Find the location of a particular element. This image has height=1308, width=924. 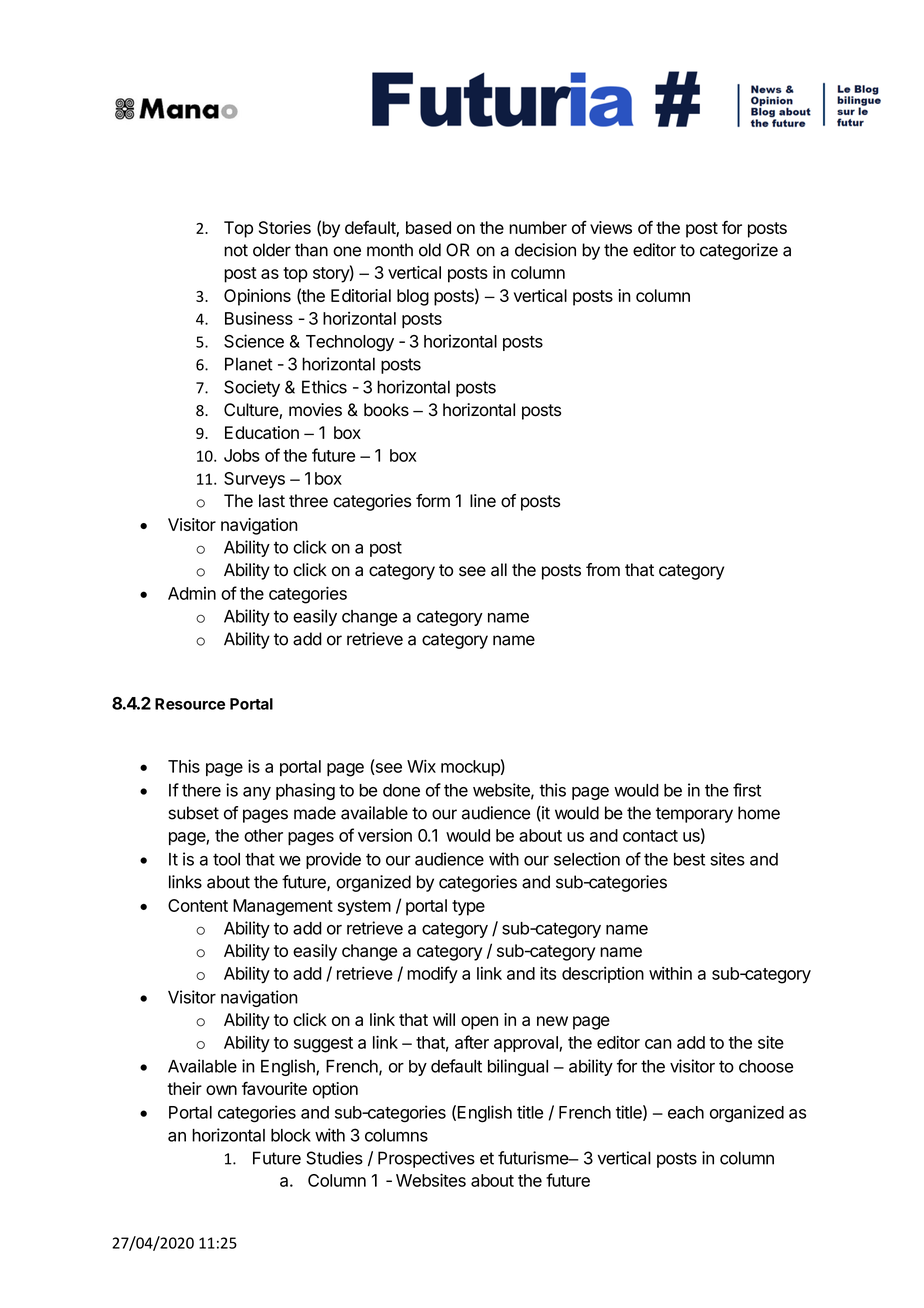

first is located at coordinates (747, 790).
